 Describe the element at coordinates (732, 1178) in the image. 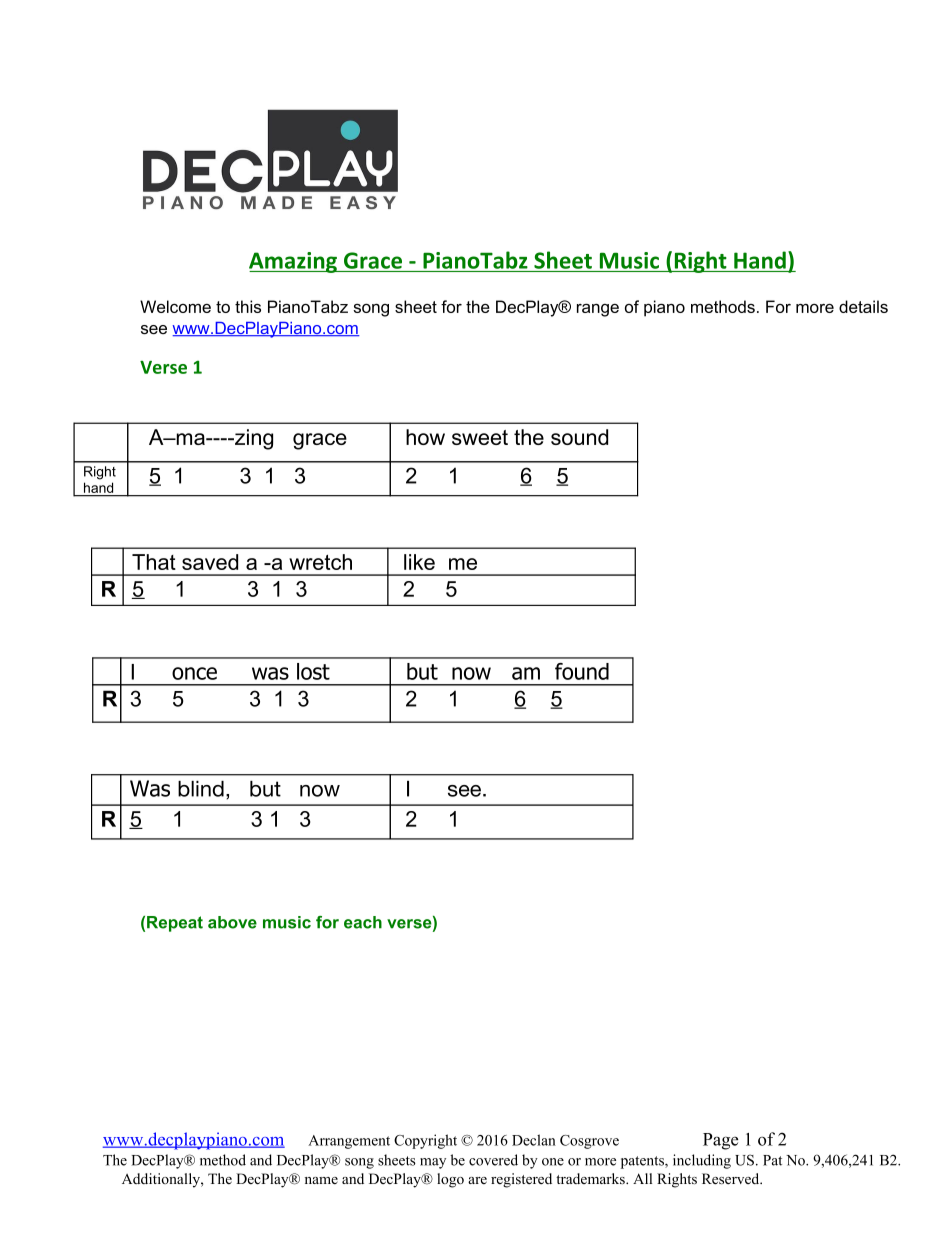

I see `Reserved` at that location.
